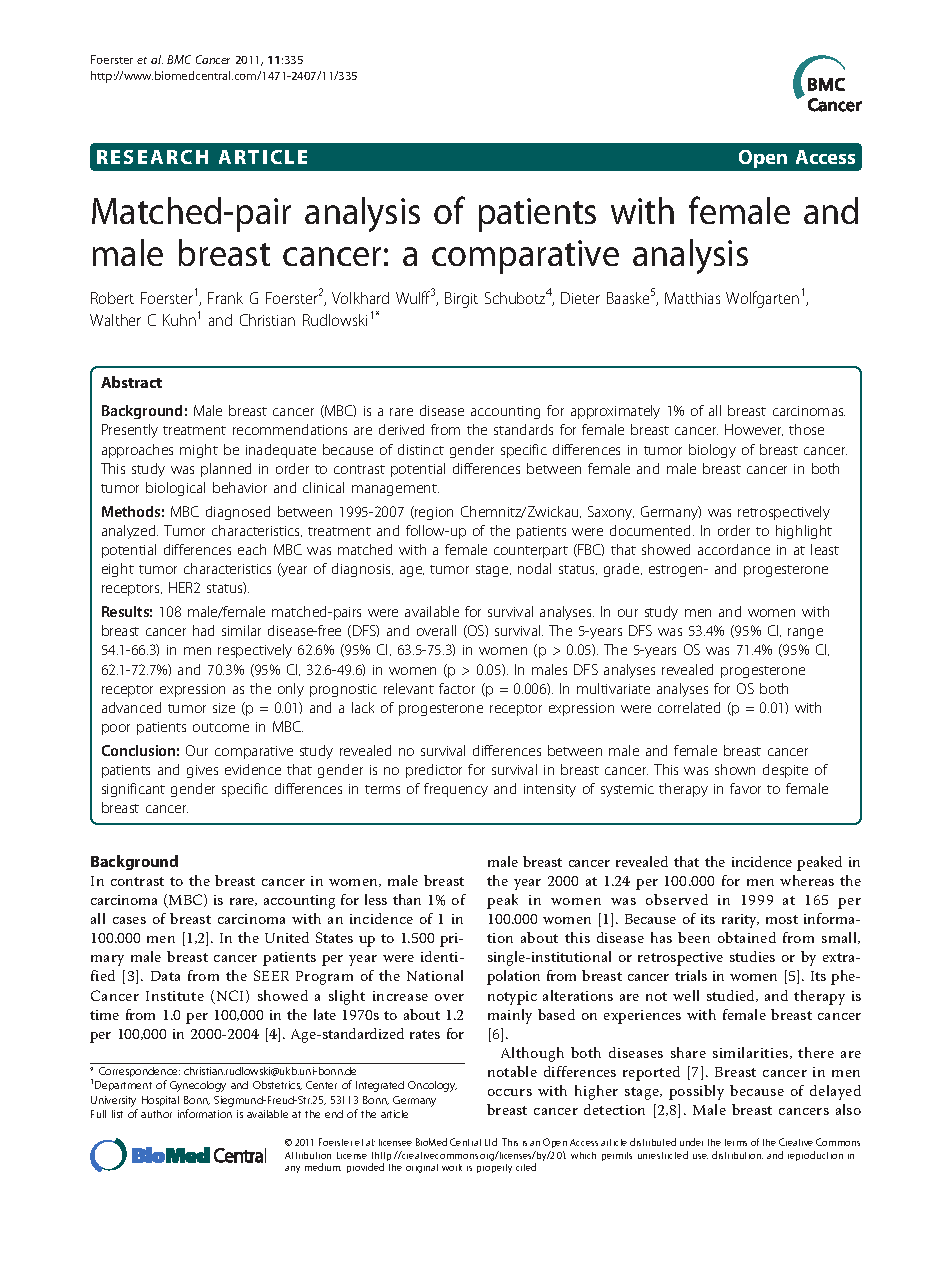 The height and width of the page is (1270, 952). I want to click on under, so click(691, 1142).
